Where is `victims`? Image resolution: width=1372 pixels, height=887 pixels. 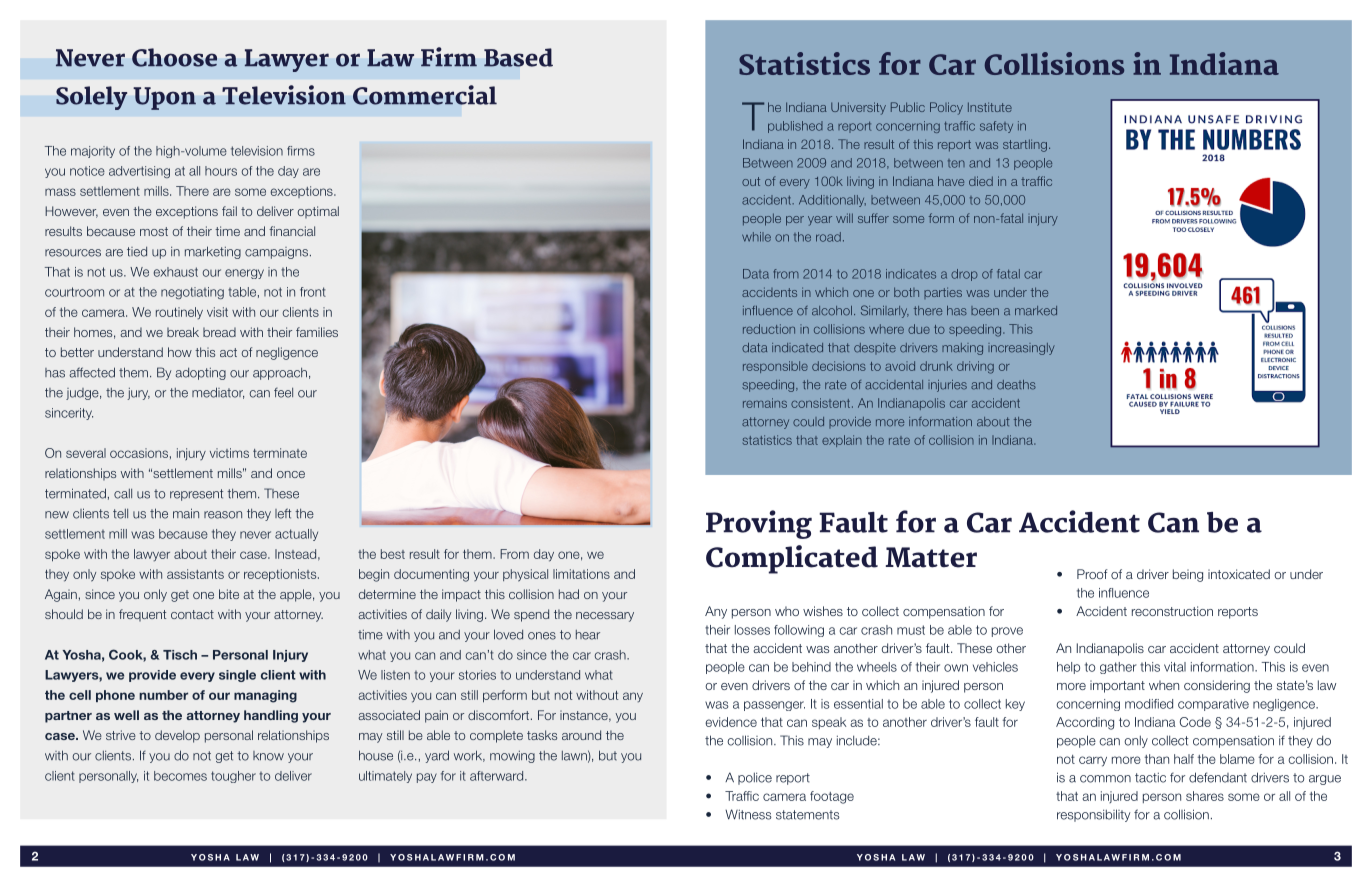 victims is located at coordinates (229, 453).
